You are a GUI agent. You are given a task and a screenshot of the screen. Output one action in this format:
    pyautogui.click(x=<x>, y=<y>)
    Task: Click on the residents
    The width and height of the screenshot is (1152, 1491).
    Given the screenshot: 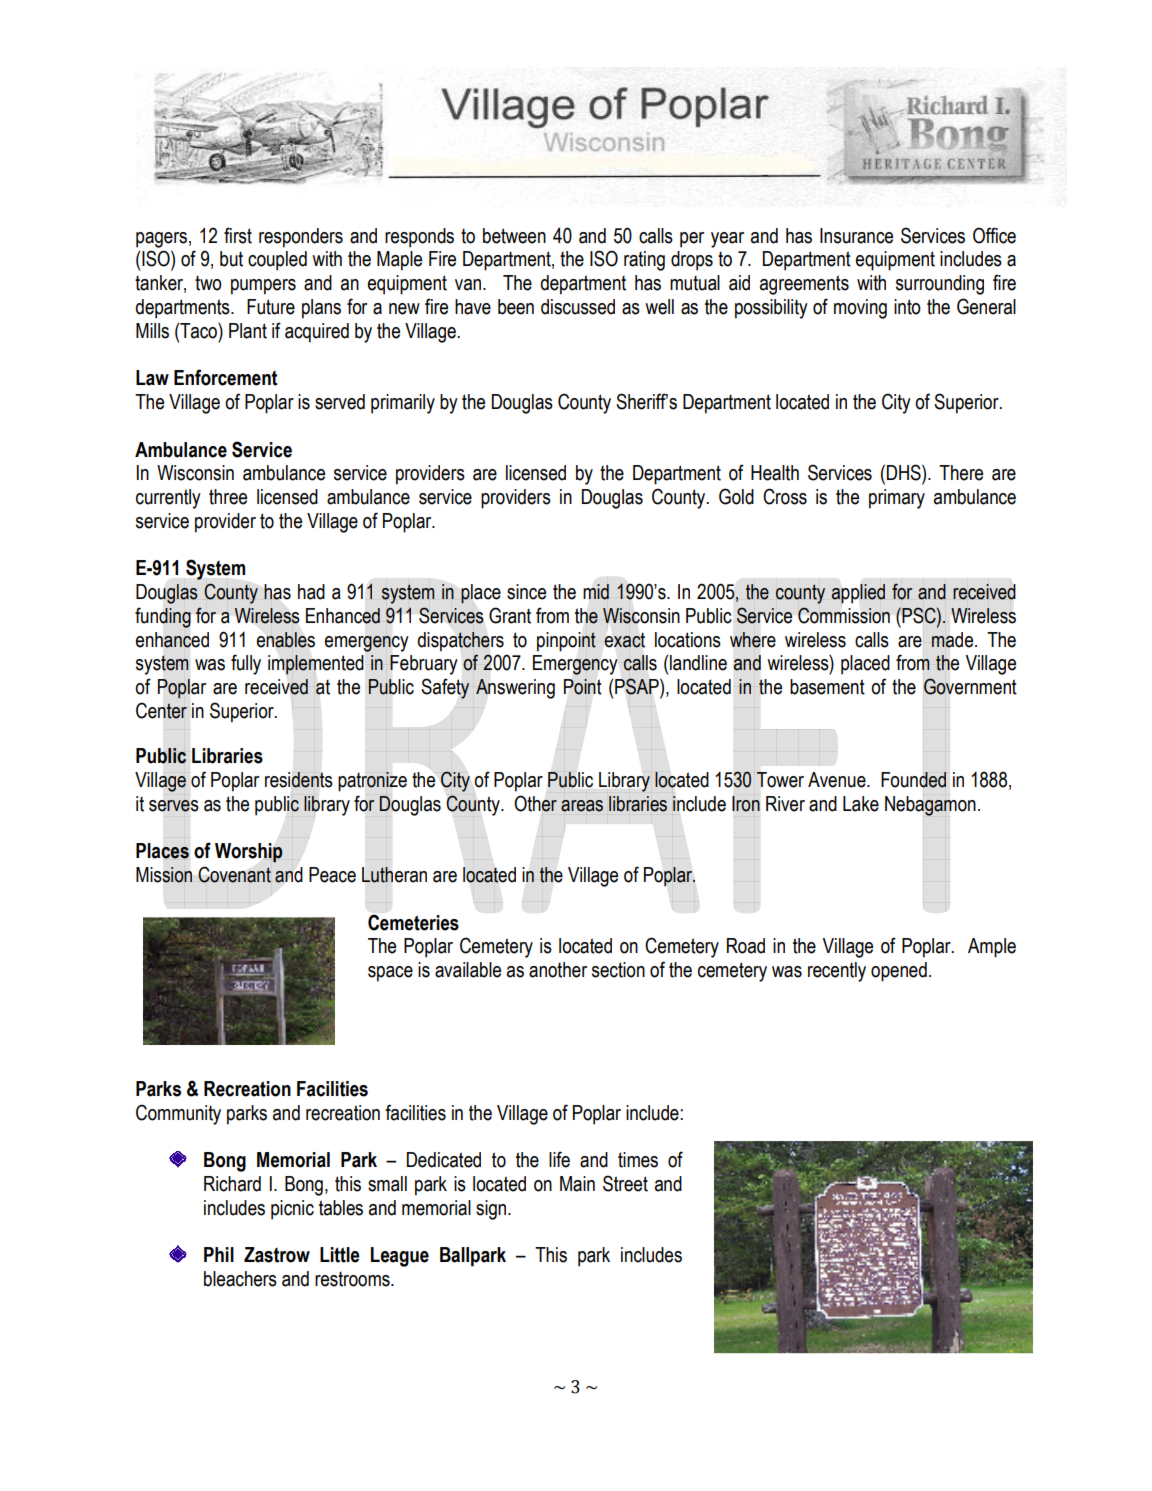 What is the action you would take?
    pyautogui.click(x=299, y=780)
